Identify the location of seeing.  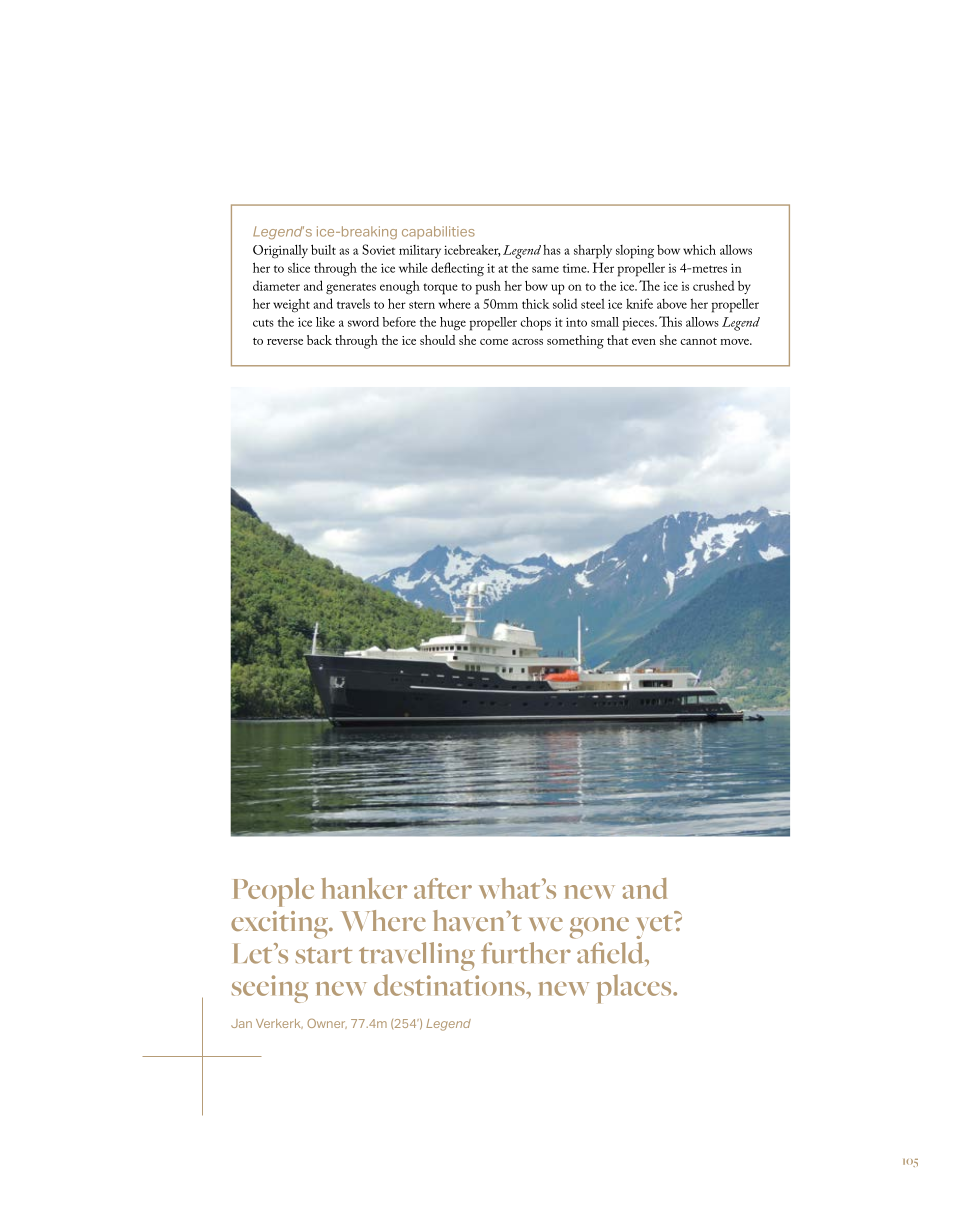
(270, 989).
